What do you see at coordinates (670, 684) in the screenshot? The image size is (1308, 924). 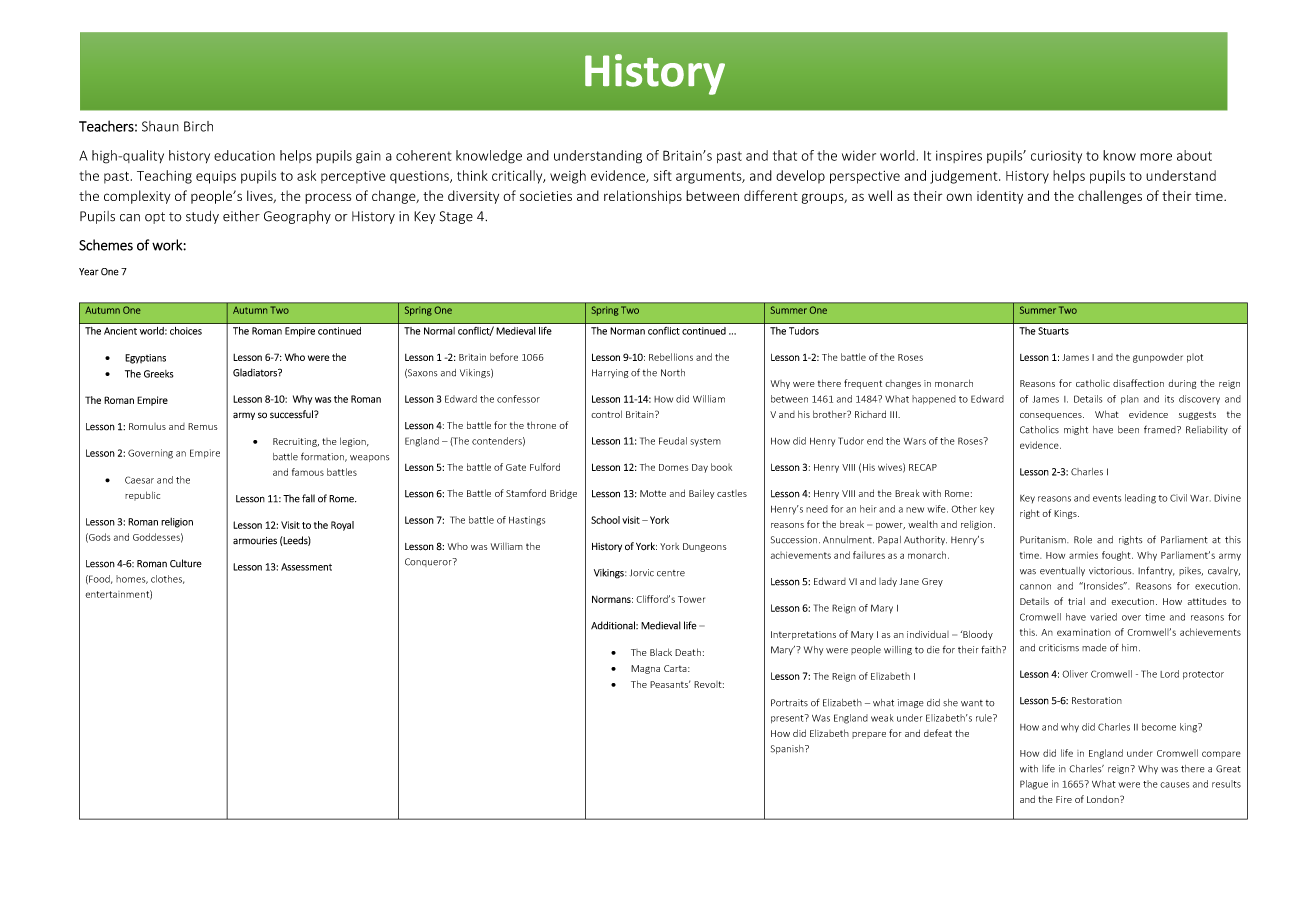 I see `Peasants` at bounding box center [670, 684].
